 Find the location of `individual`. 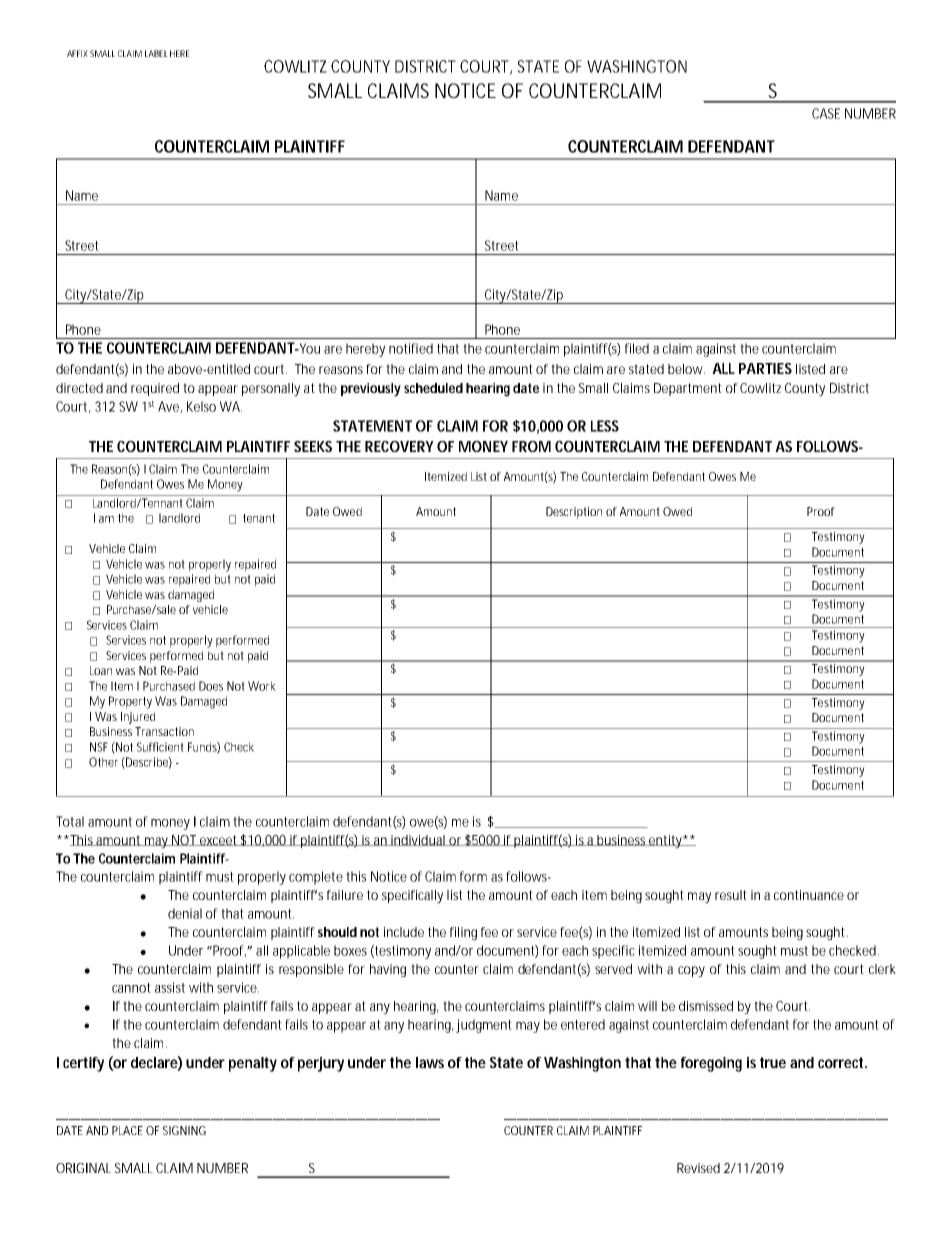

individual is located at coordinates (418, 840).
